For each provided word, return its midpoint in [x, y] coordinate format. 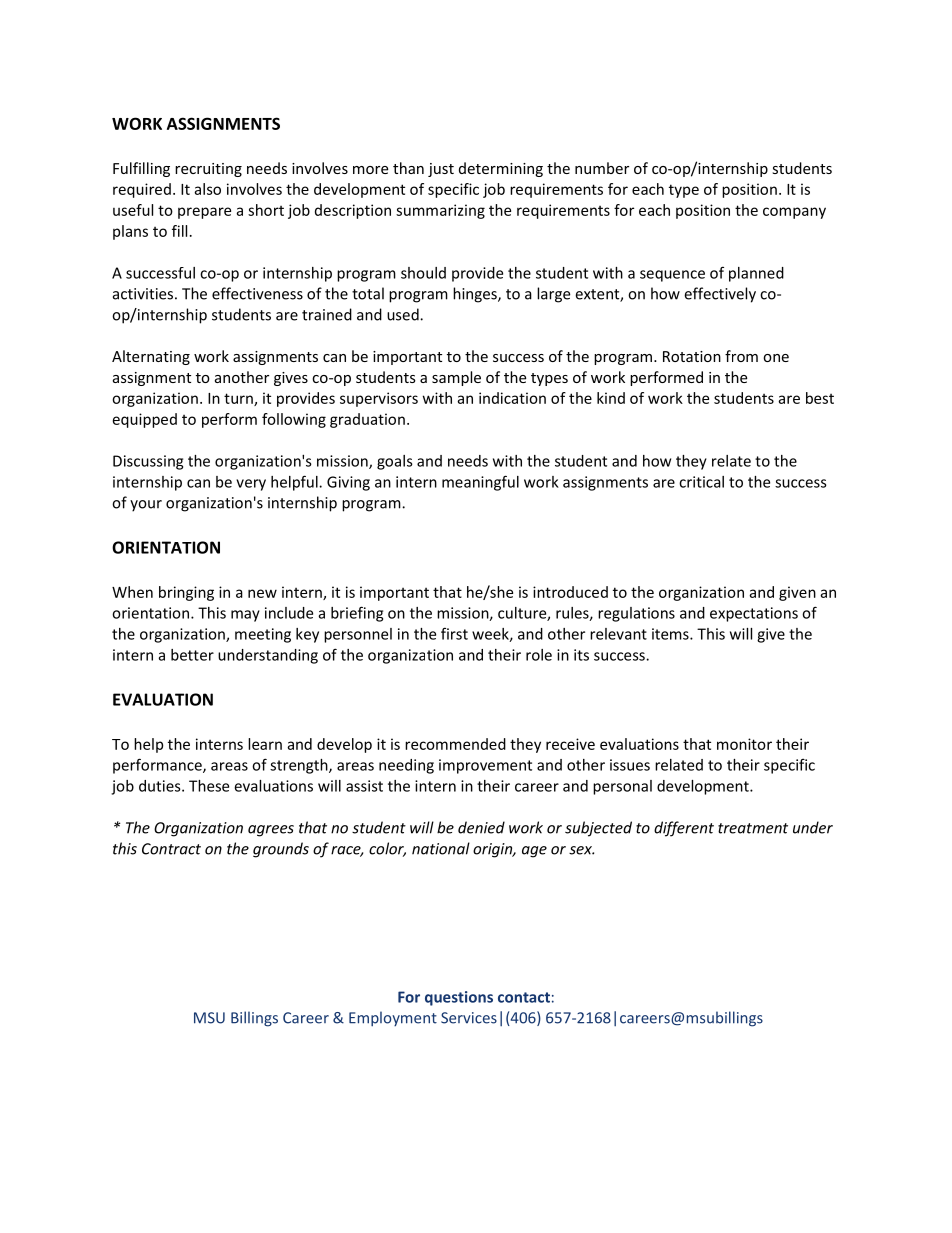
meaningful [480, 483]
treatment [753, 828]
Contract [171, 849]
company [794, 213]
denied [481, 827]
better [192, 655]
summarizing [440, 211]
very [251, 485]
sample [456, 378]
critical [701, 482]
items [671, 634]
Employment [393, 1019]
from [741, 356]
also [207, 189]
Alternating [151, 357]
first [454, 633]
